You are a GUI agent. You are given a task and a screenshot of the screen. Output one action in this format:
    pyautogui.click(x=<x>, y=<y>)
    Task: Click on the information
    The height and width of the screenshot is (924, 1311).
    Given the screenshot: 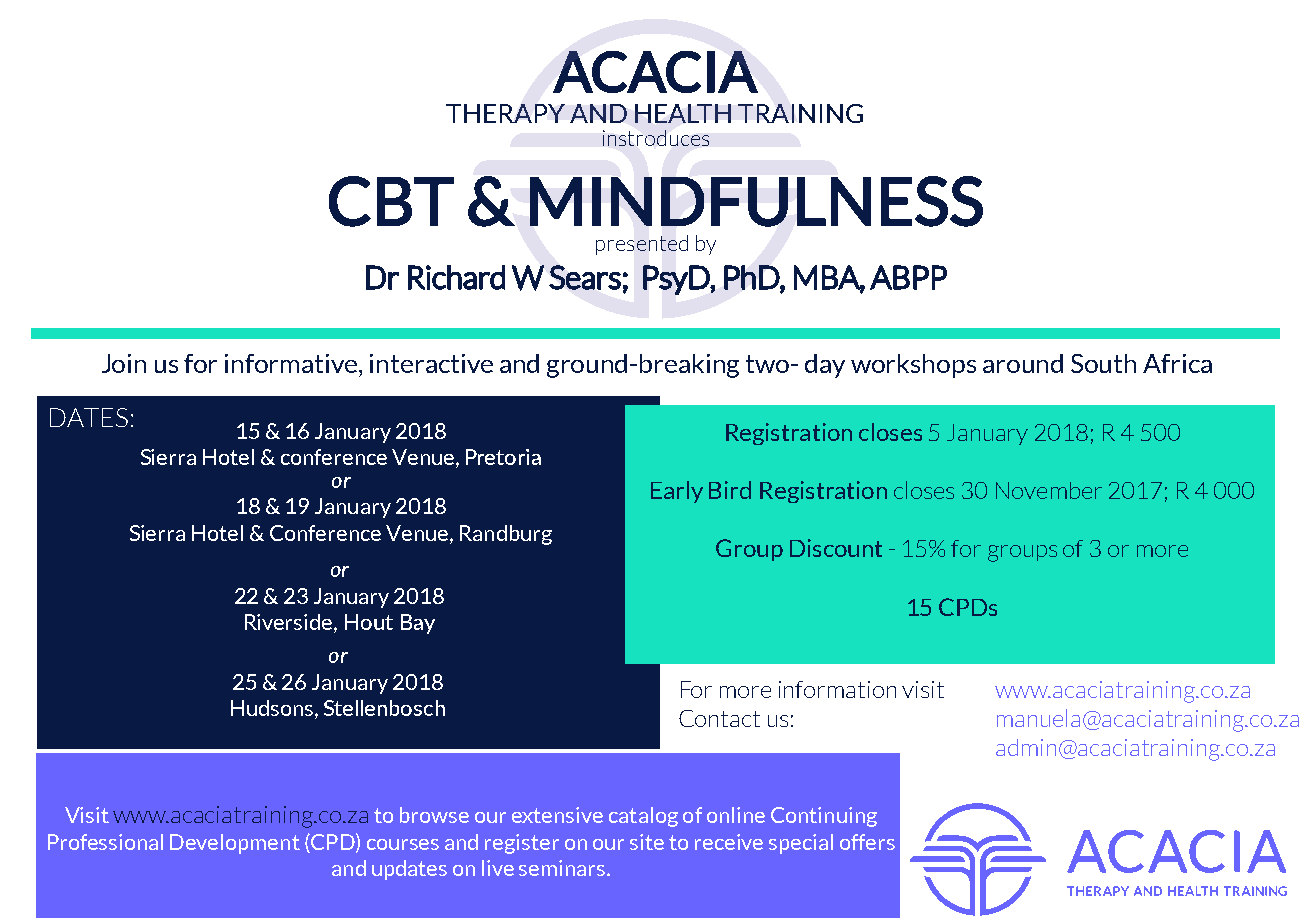 What is the action you would take?
    pyautogui.click(x=837, y=689)
